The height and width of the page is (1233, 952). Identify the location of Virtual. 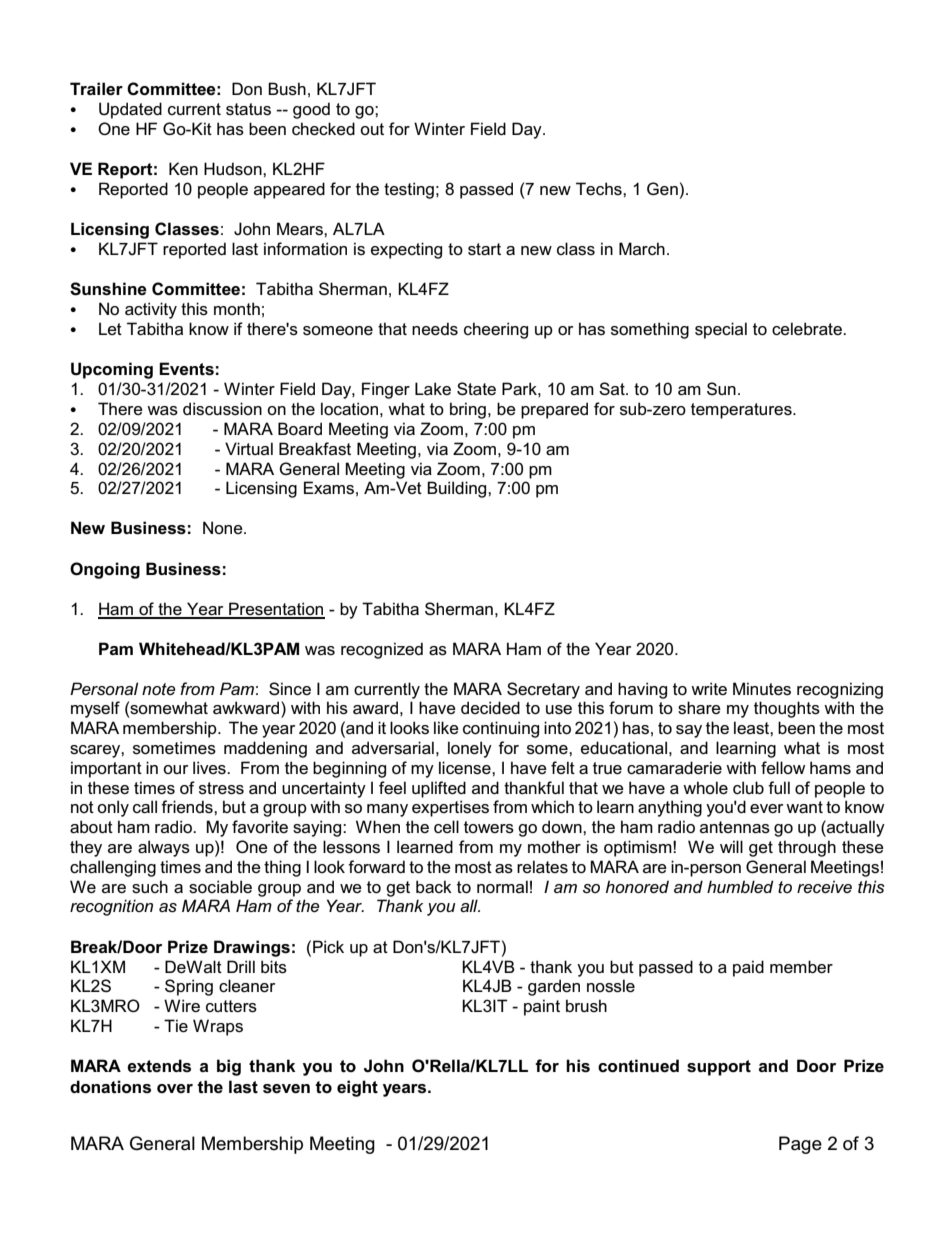
(249, 448).
